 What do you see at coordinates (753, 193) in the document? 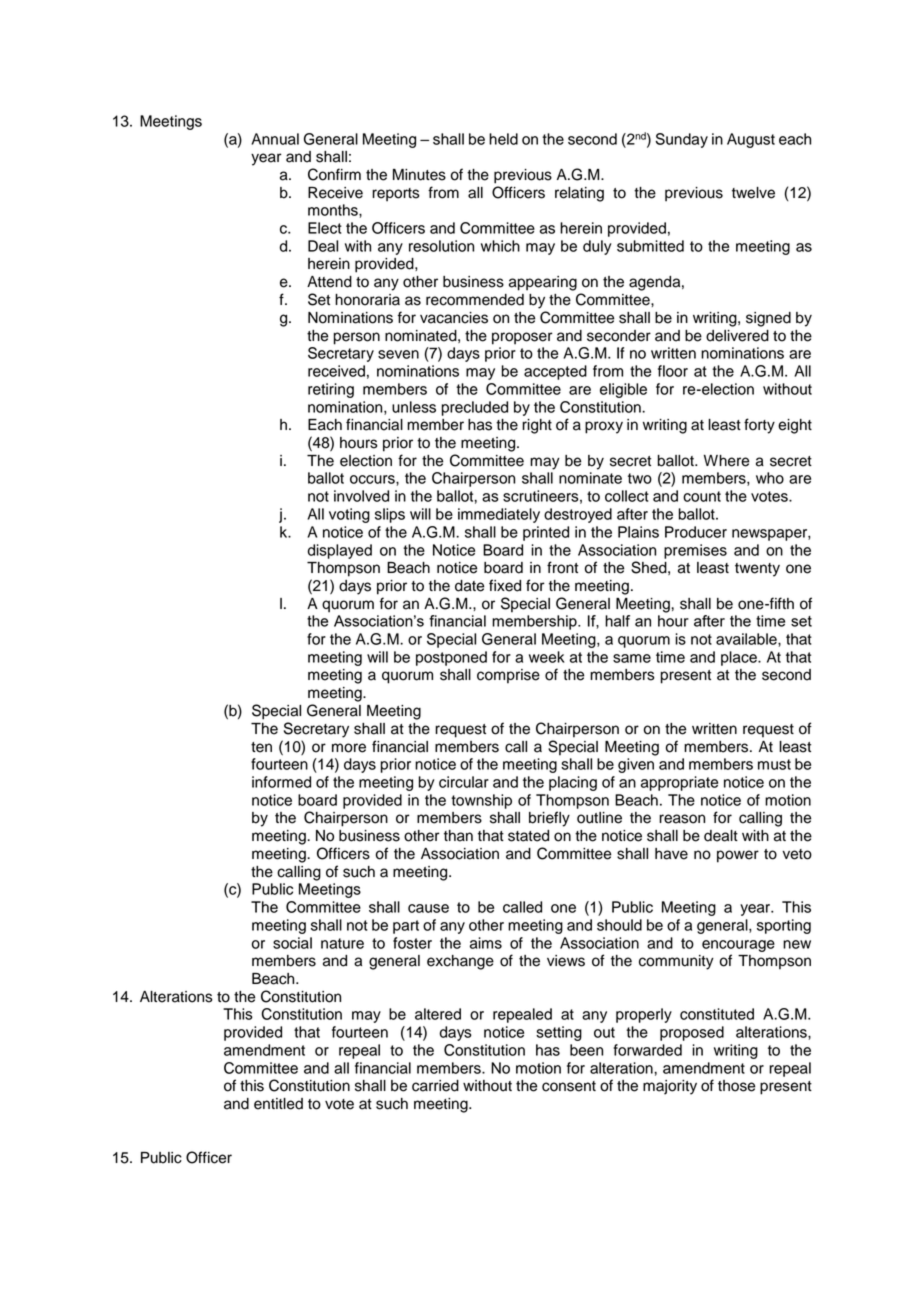
I see `twelve` at bounding box center [753, 193].
